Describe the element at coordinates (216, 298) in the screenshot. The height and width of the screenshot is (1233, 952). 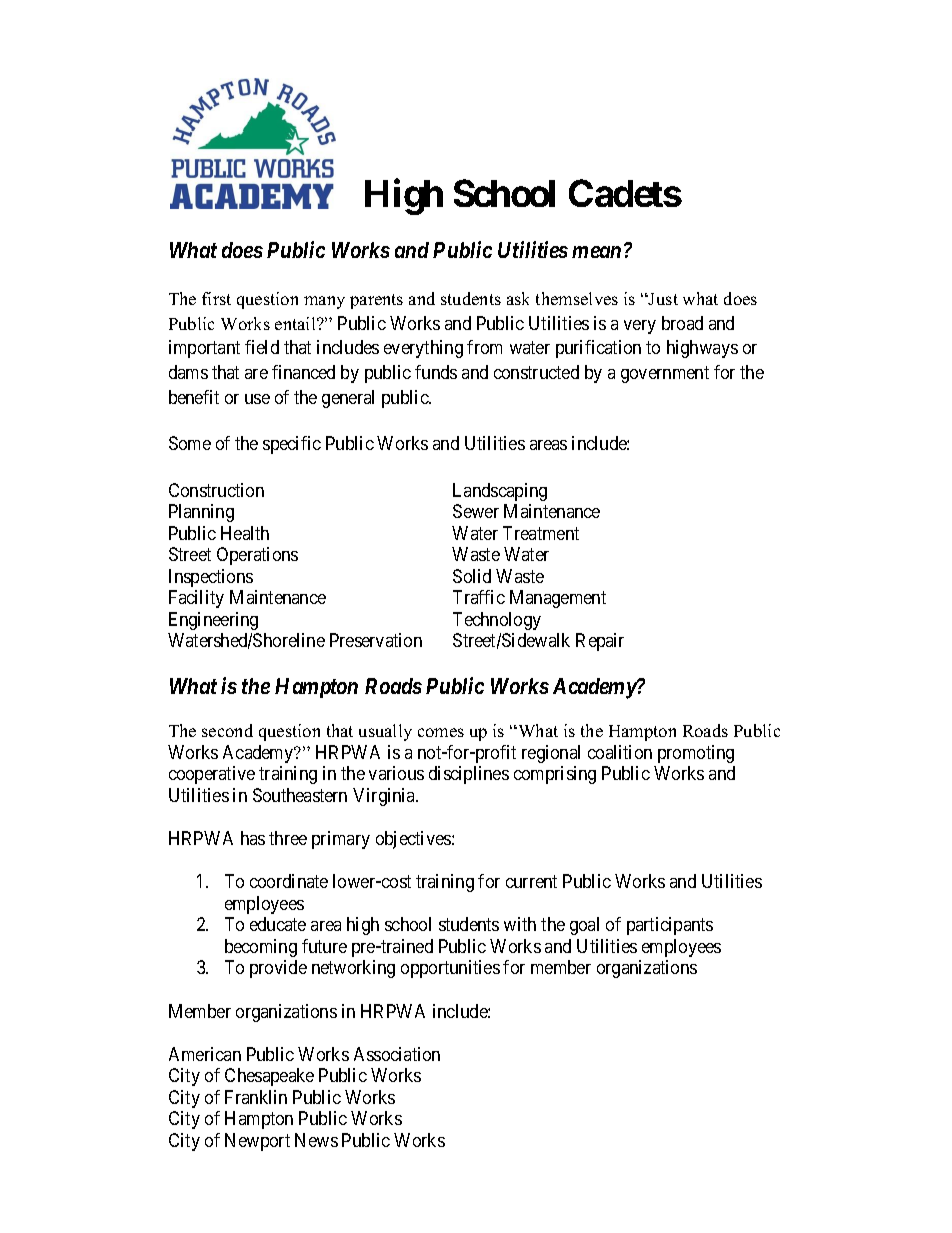
I see `first` at that location.
